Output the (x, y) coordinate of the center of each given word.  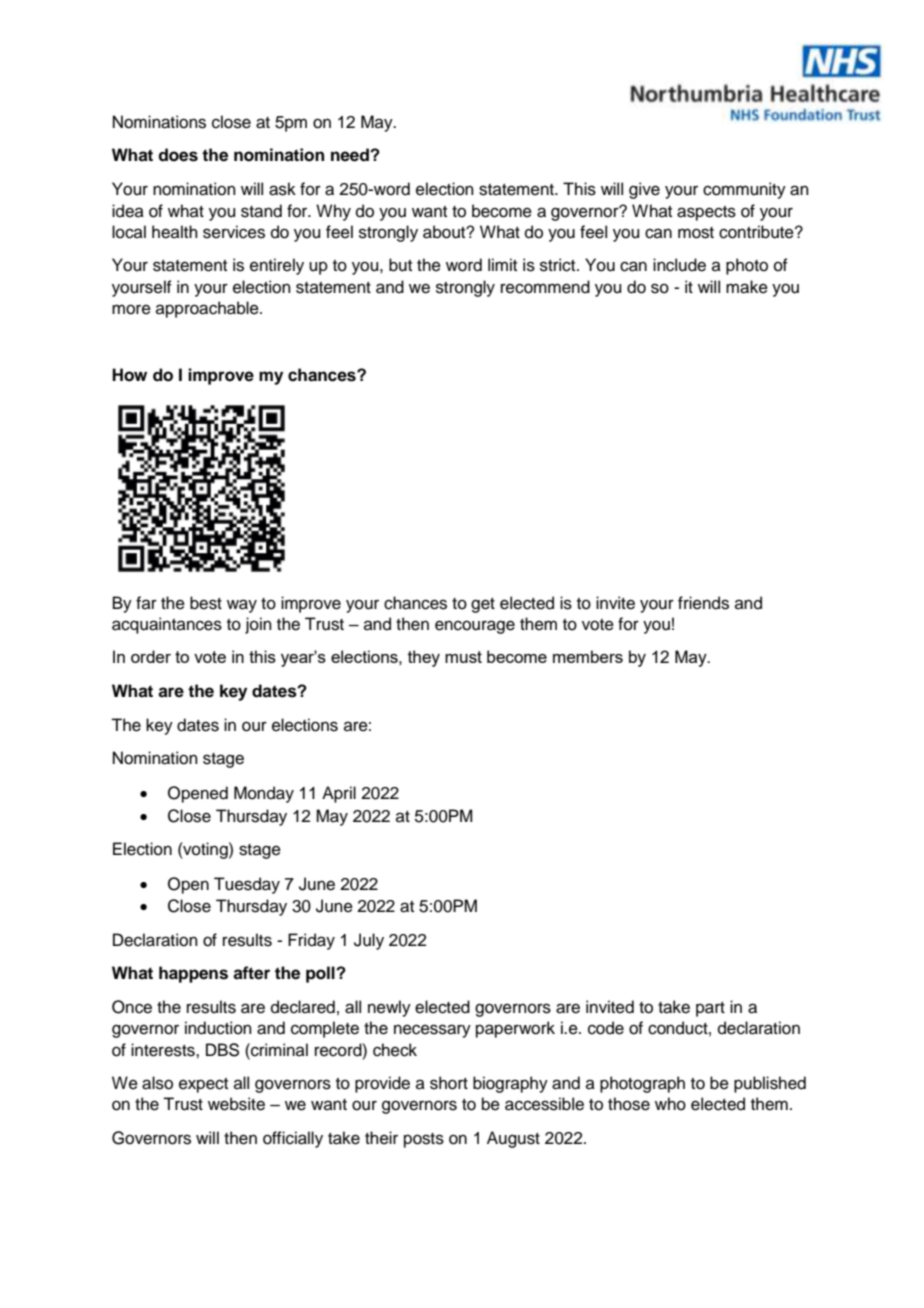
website (236, 1104)
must (463, 657)
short (449, 1083)
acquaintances (167, 625)
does (178, 155)
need (351, 155)
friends (703, 603)
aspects (706, 213)
